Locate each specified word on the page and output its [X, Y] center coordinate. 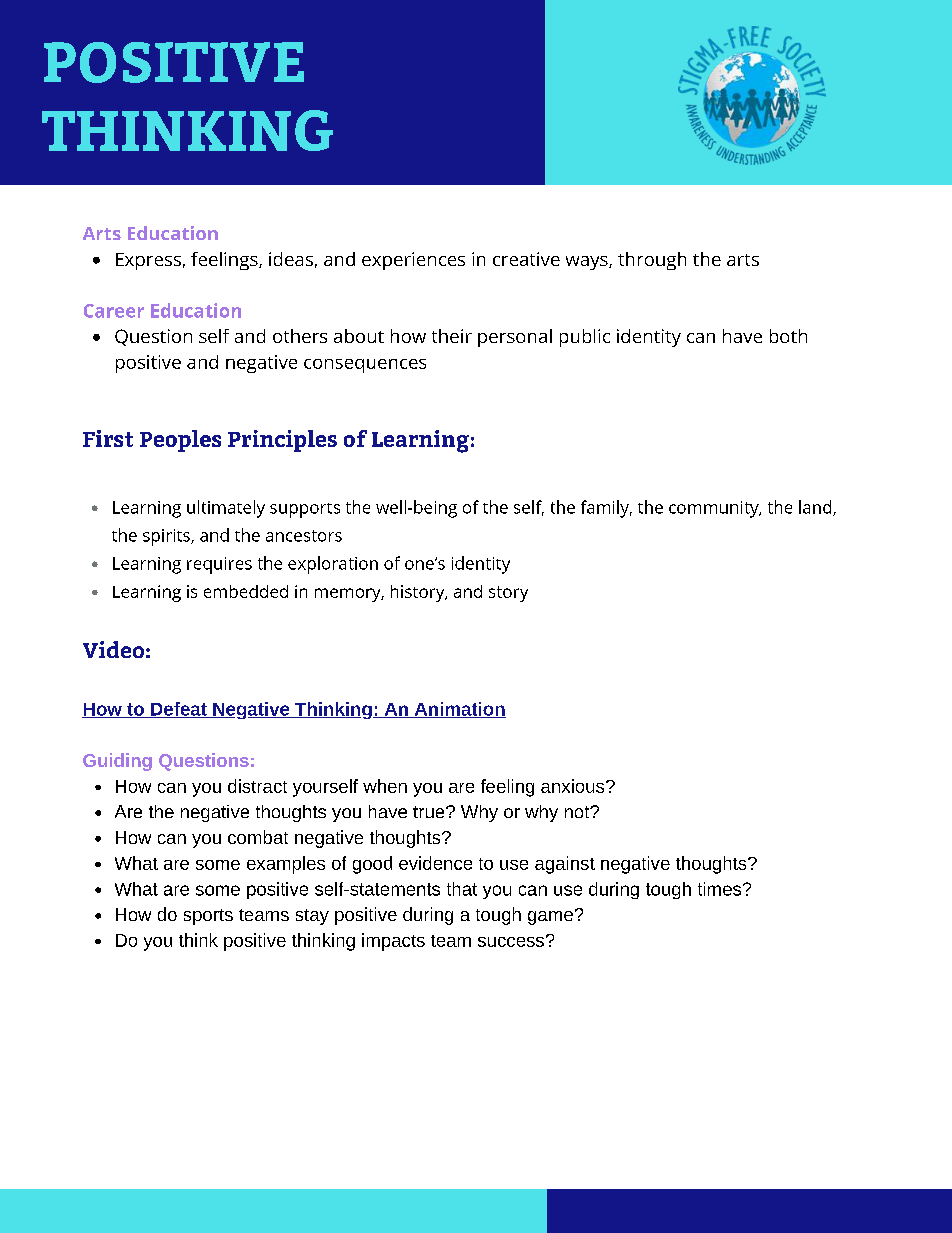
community [715, 509]
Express [148, 261]
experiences [413, 261]
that [462, 889]
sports [208, 917]
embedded [246, 591]
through [652, 261]
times [721, 889]
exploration [333, 565]
